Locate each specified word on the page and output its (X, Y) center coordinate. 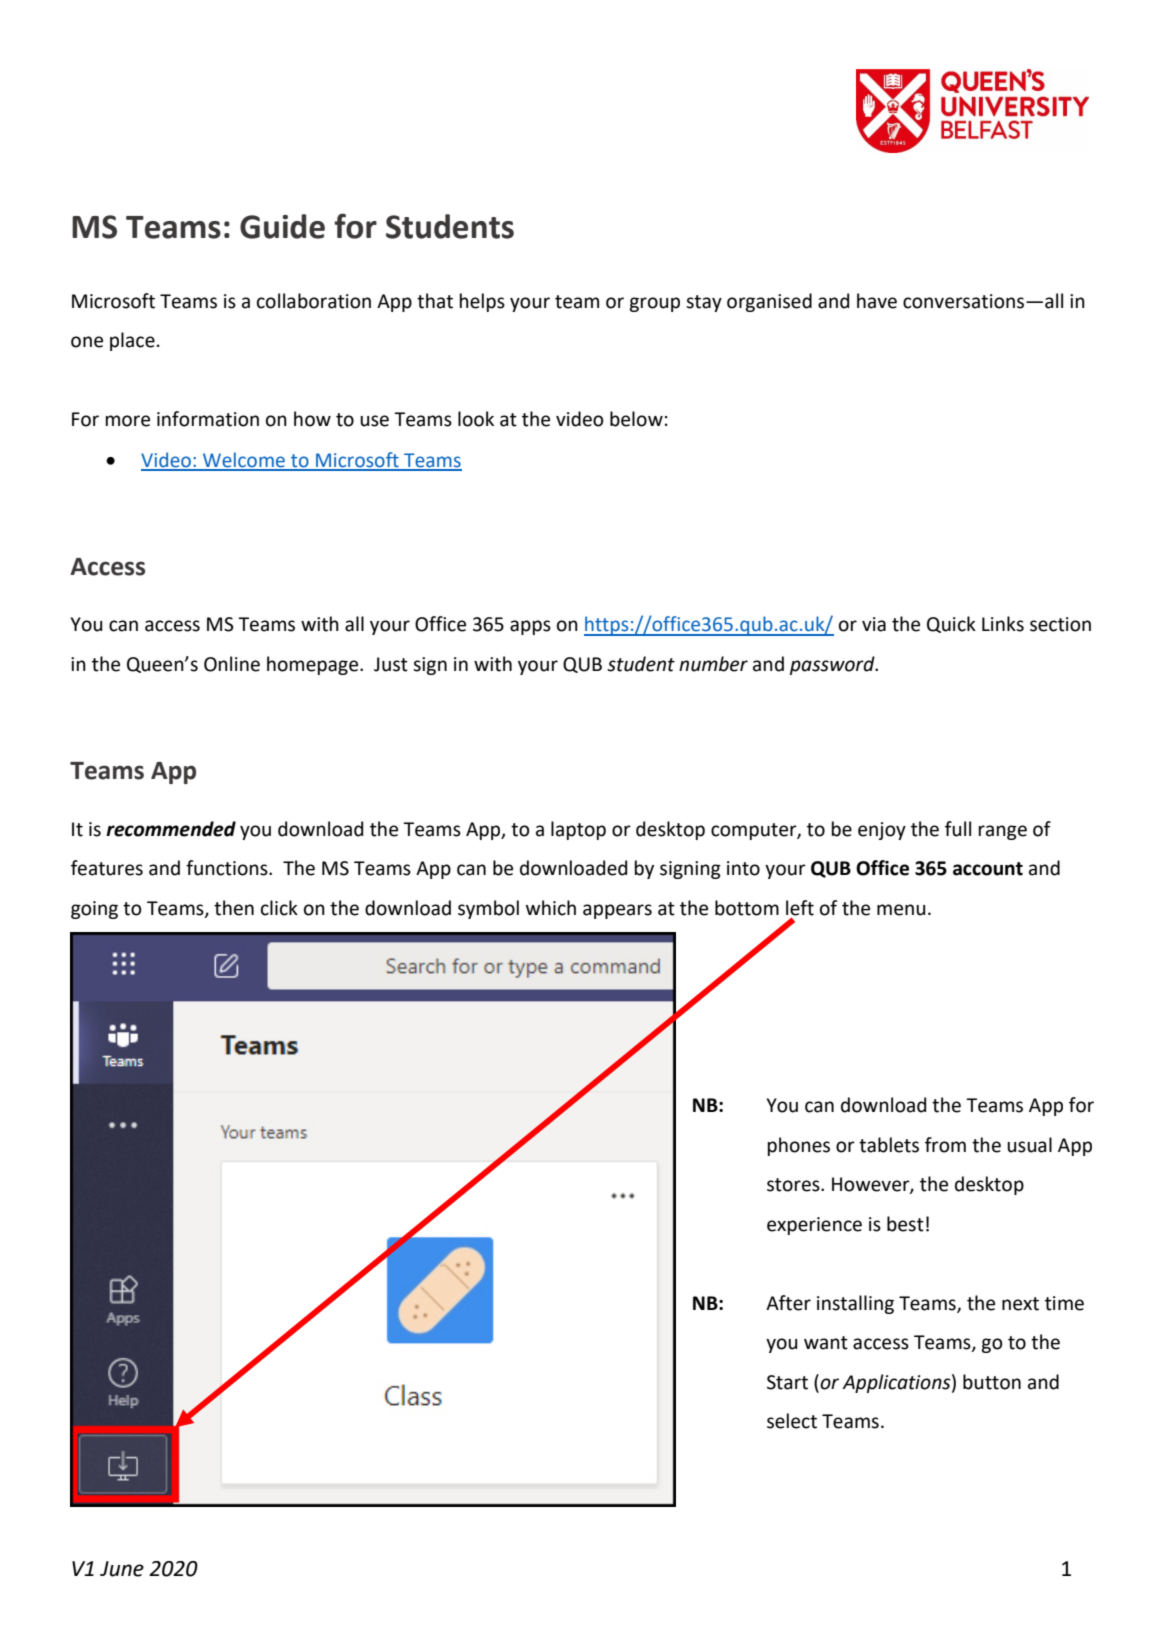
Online (232, 664)
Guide (282, 226)
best (905, 1224)
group (654, 304)
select (792, 1421)
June (122, 1569)
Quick (951, 624)
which (551, 908)
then (234, 908)
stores (794, 1185)
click (279, 908)
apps (530, 627)
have (877, 301)
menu (901, 910)
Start (787, 1382)
